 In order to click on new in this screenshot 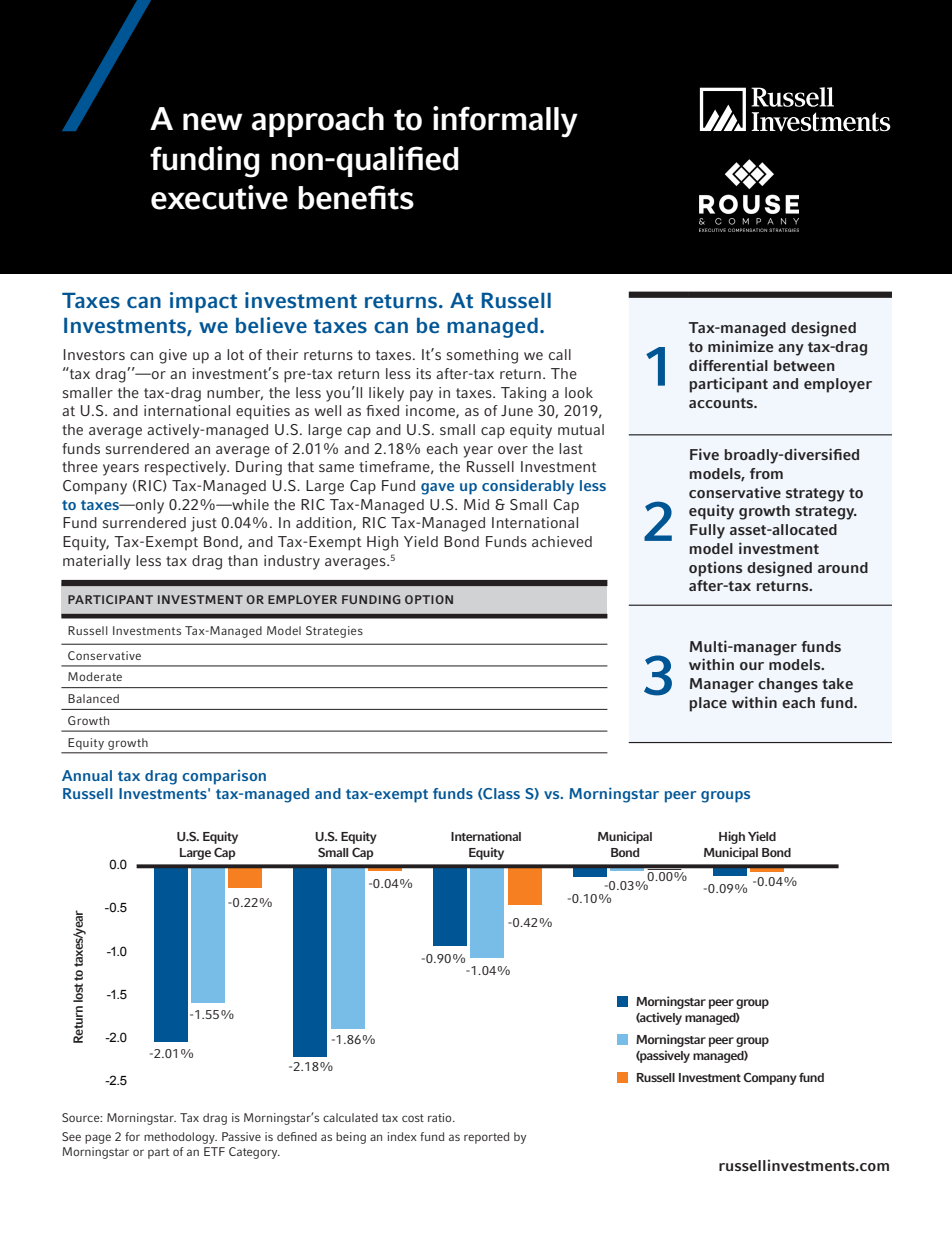, I will do `click(213, 122)`.
